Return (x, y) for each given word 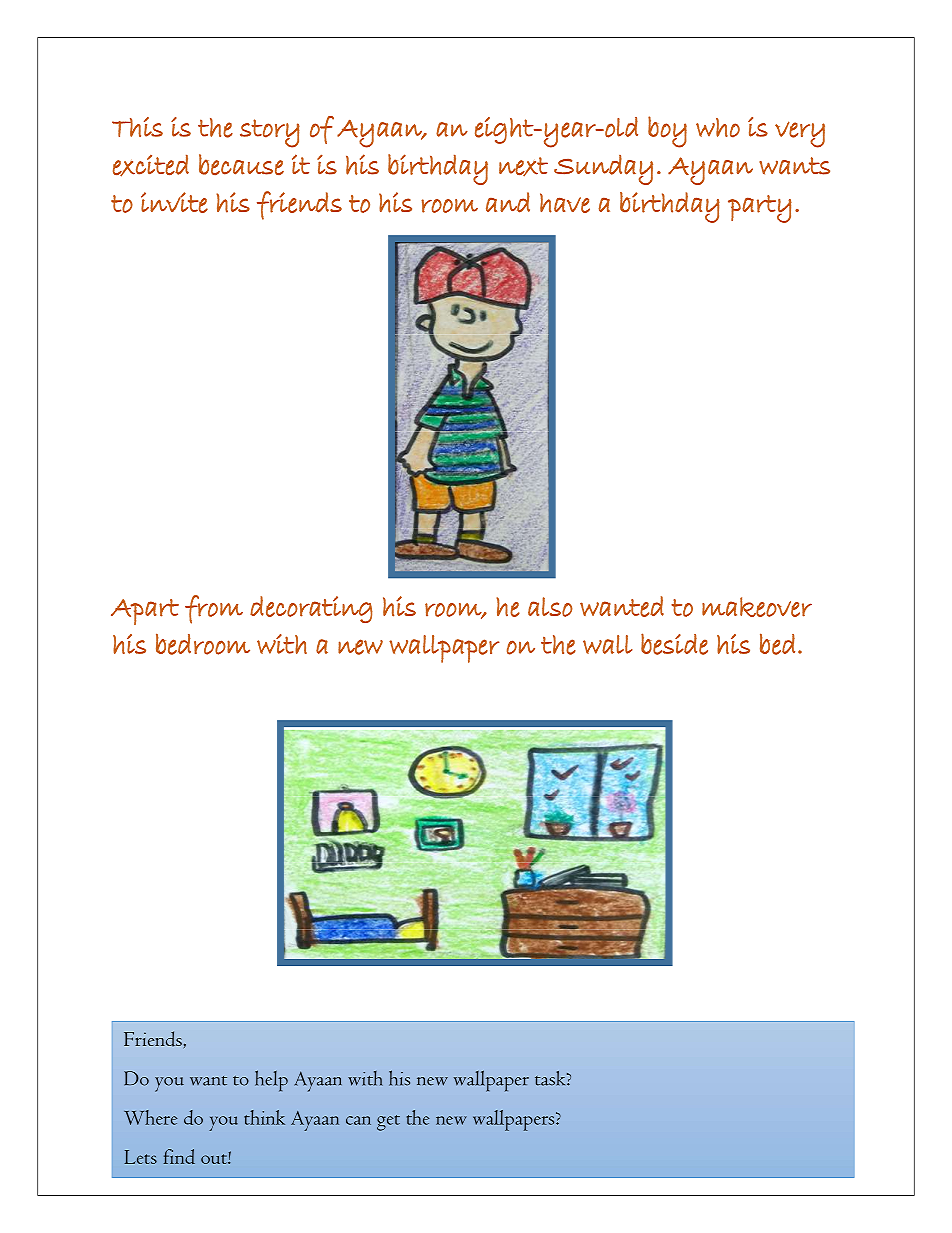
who (718, 128)
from (214, 609)
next (523, 167)
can (358, 1120)
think (264, 1117)
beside (674, 644)
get (388, 1123)
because (241, 164)
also (550, 607)
